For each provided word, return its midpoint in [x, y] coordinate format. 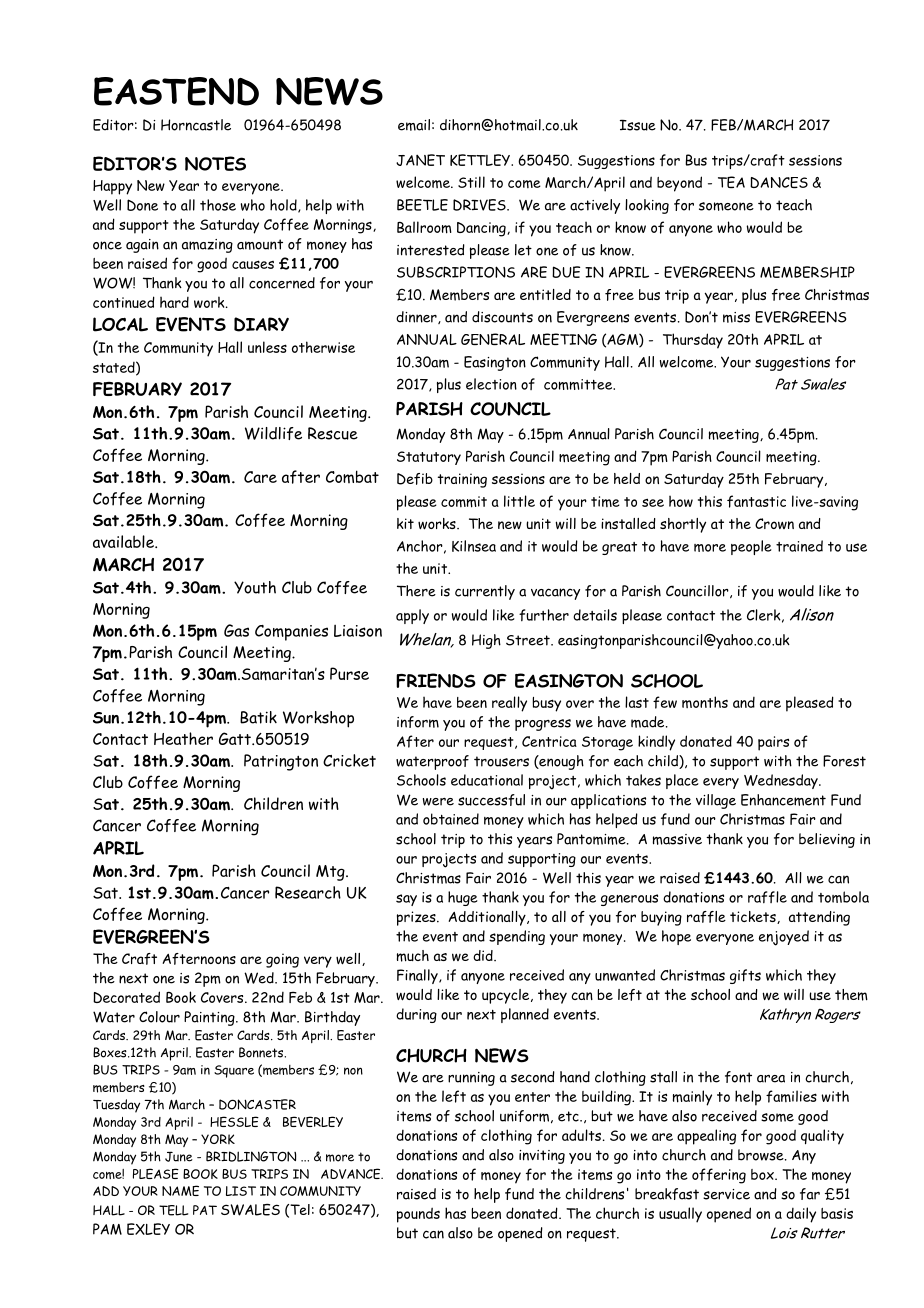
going [282, 960]
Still [471, 182]
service [726, 1194]
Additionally [488, 918]
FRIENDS [436, 680]
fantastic [756, 501]
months [705, 702]
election [491, 384]
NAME [180, 1190]
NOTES [215, 163]
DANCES [779, 182]
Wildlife [273, 433]
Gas [236, 630]
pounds [418, 1215]
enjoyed [784, 938]
